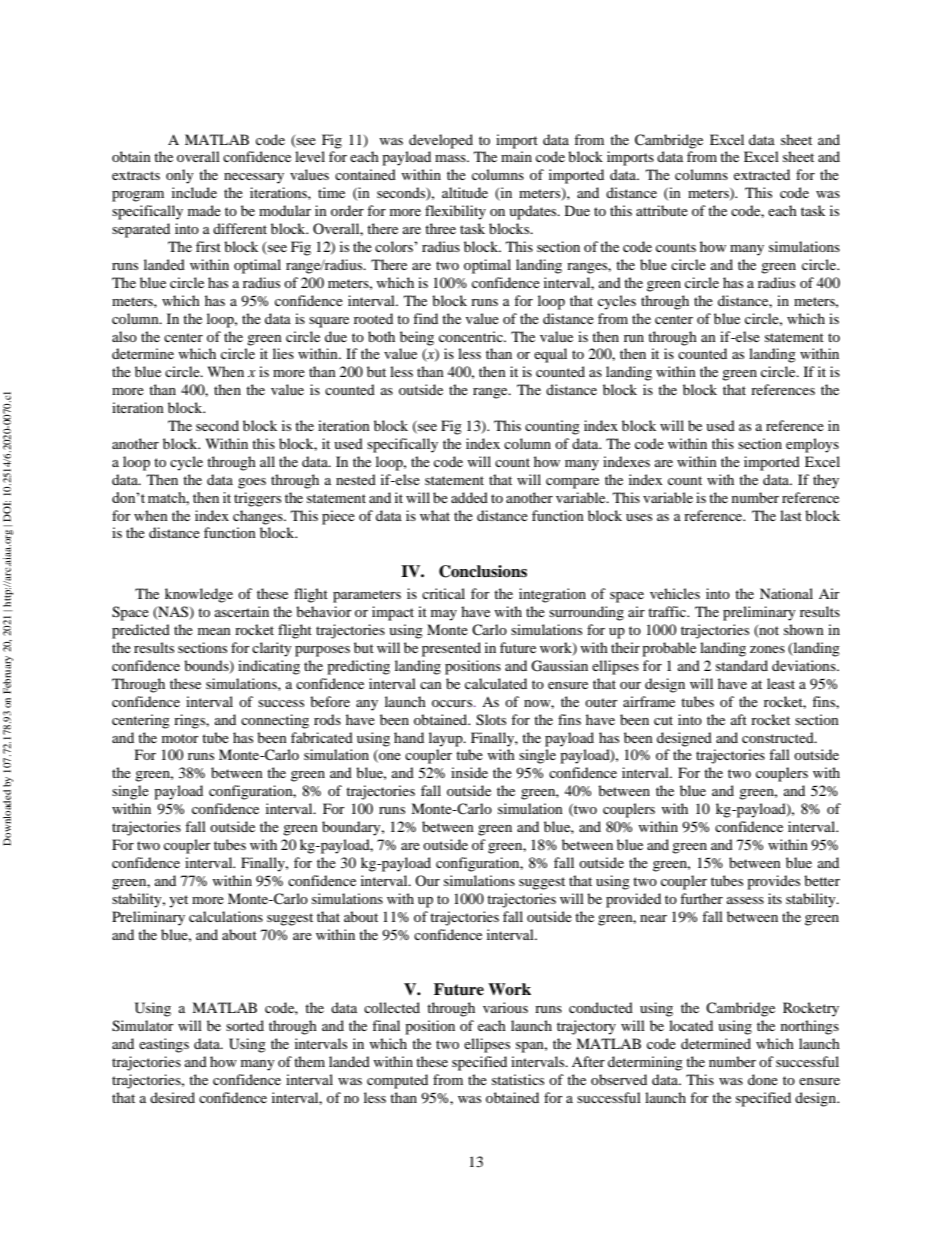  Describe the element at coordinates (180, 176) in the screenshot. I see `only` at that location.
